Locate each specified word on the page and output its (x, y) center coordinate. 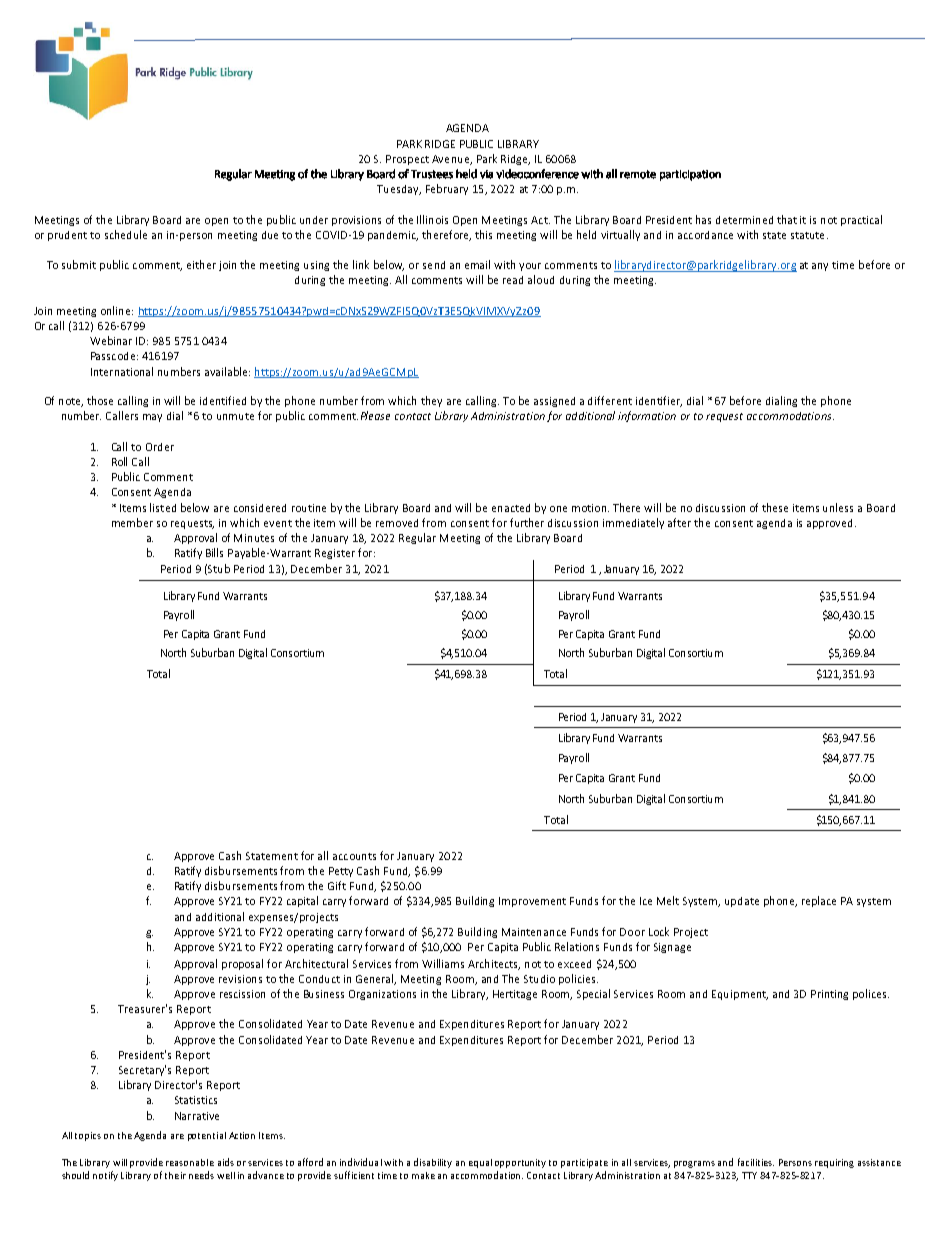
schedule (126, 234)
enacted (511, 508)
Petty (341, 872)
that (787, 219)
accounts (354, 856)
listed (163, 507)
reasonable (190, 1162)
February (447, 189)
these (775, 507)
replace (819, 901)
